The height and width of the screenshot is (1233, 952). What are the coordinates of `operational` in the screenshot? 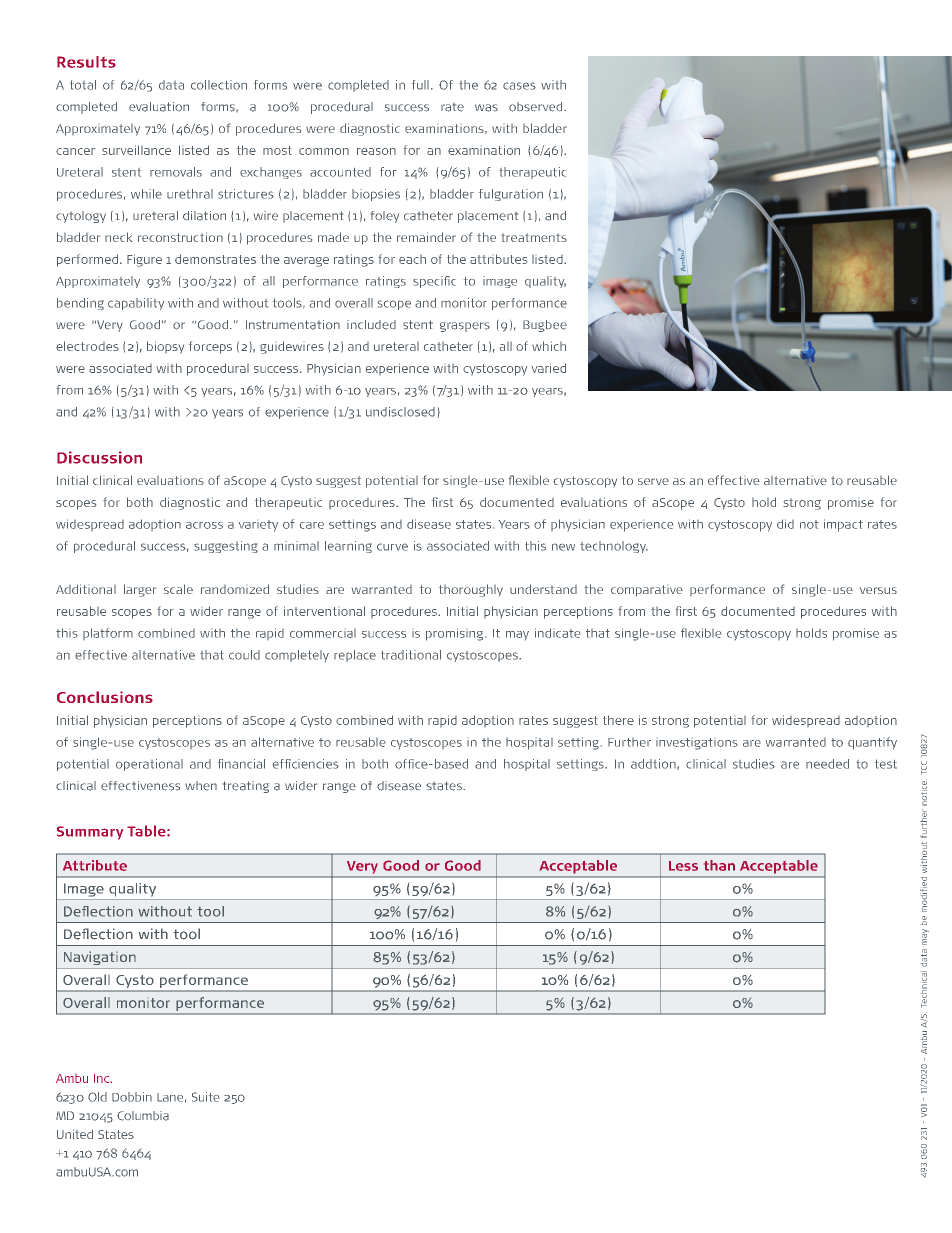 It's located at (149, 765).
